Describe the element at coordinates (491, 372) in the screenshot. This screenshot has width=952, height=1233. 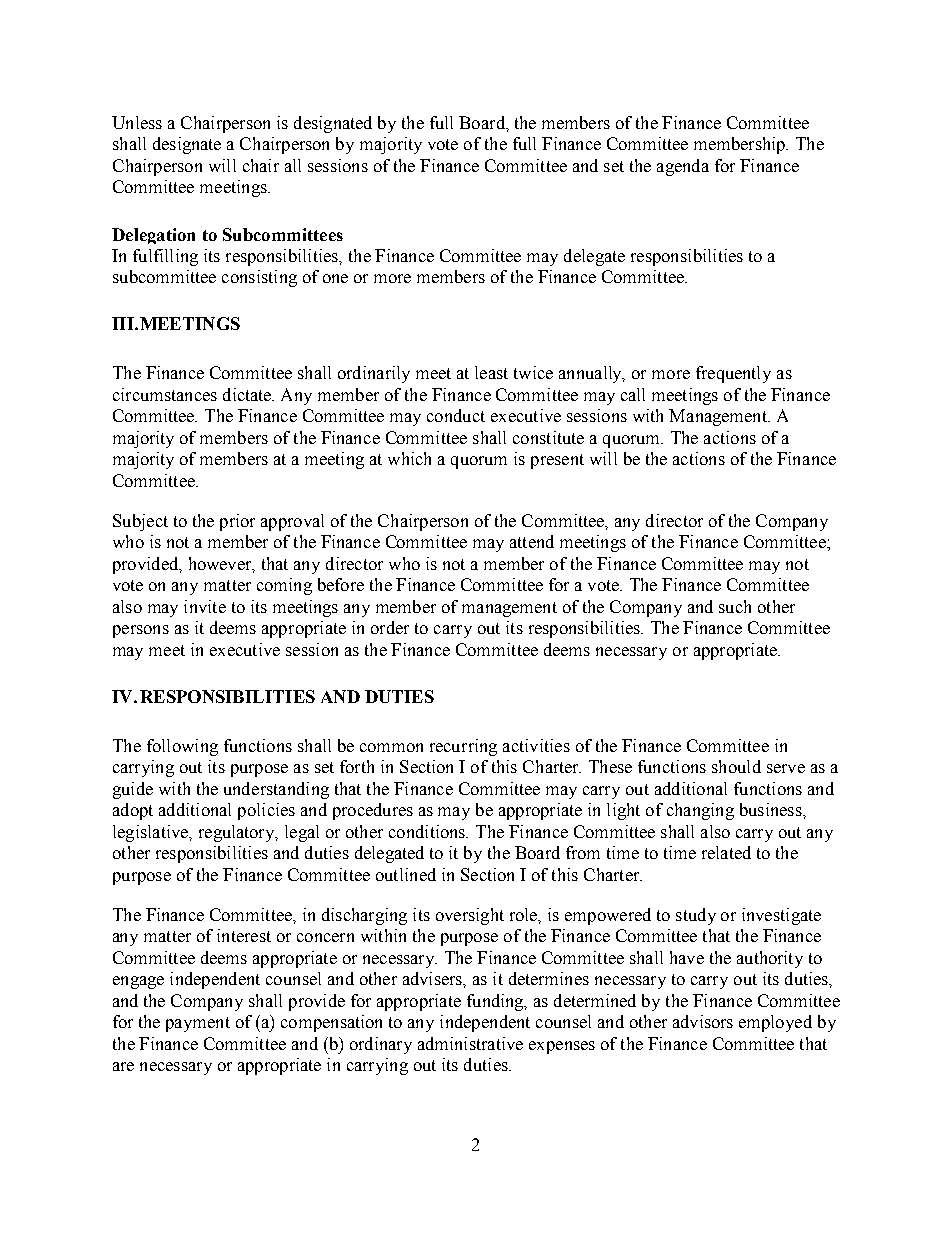
I see `least` at that location.
